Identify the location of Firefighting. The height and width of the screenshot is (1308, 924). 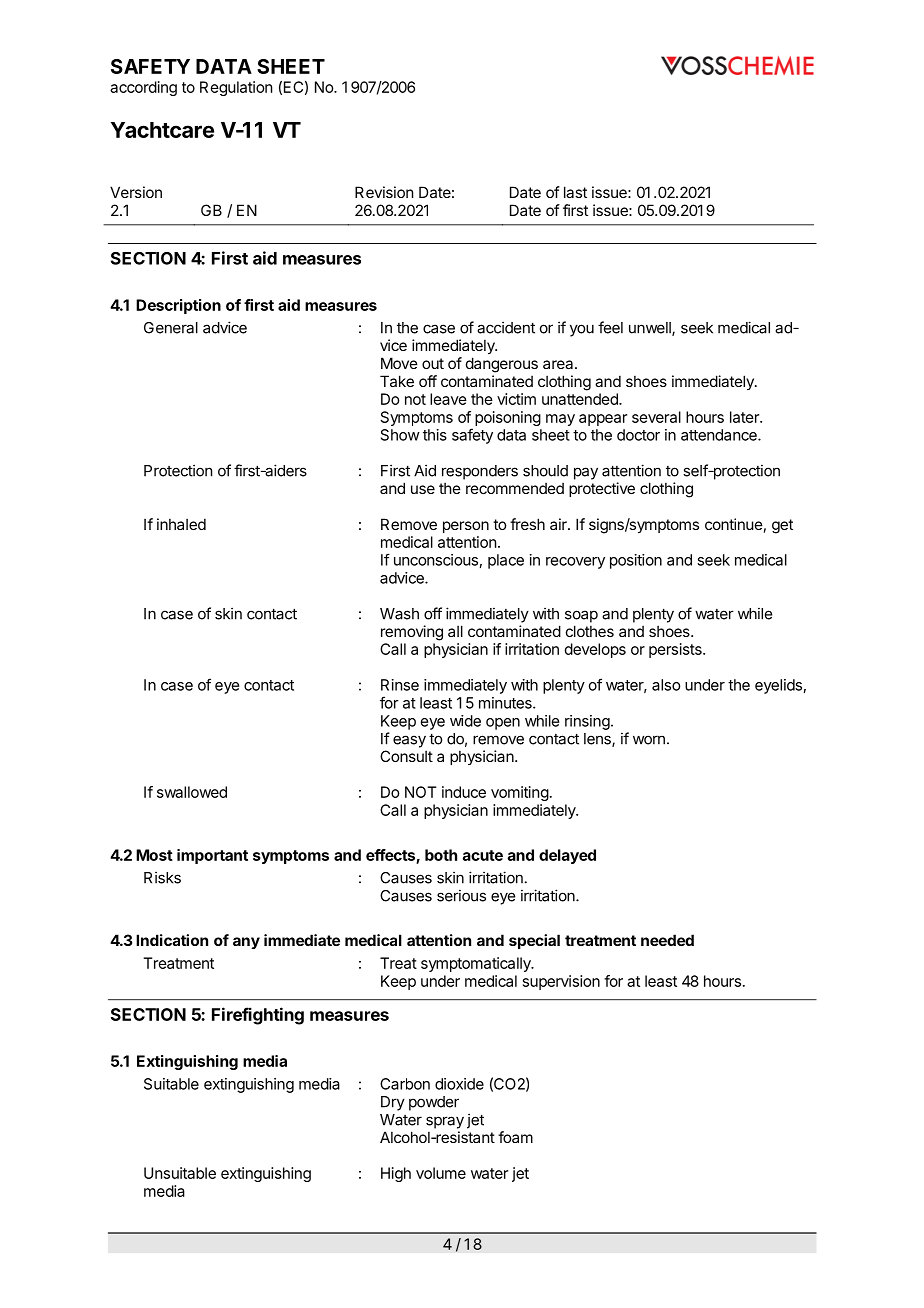
(258, 1016).
